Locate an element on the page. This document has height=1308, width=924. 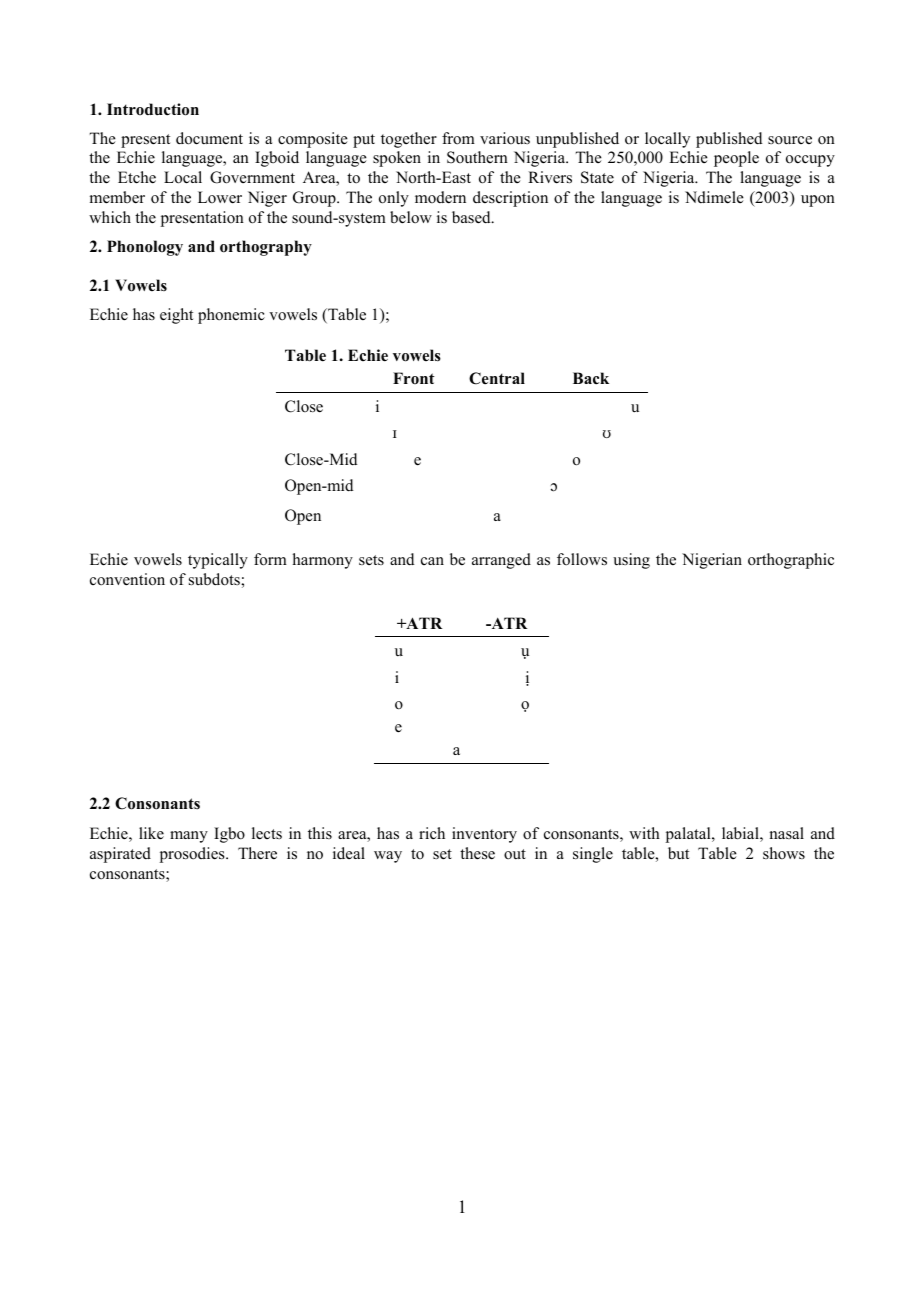
people is located at coordinates (736, 159).
